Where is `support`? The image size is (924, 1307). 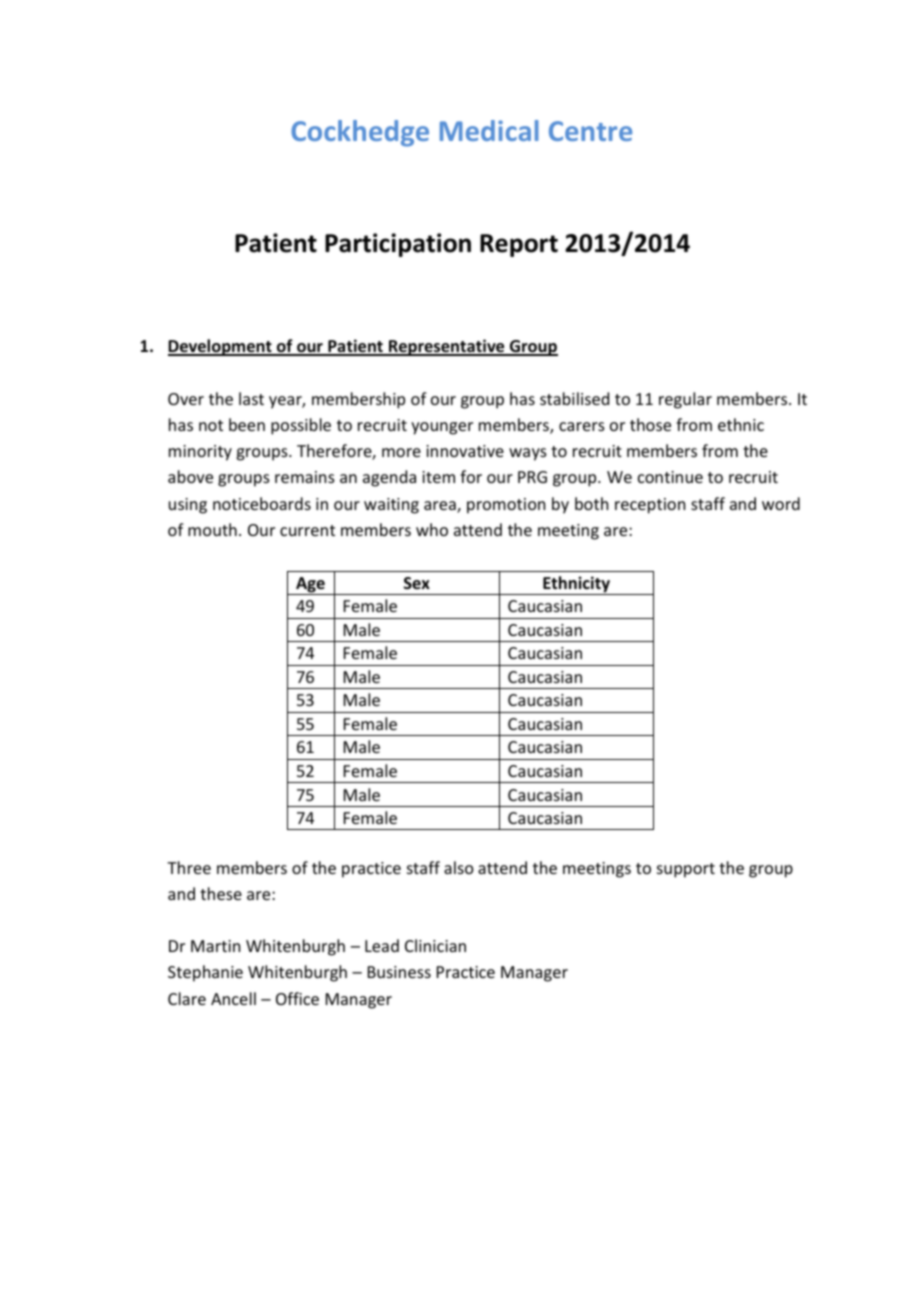 support is located at coordinates (686, 870).
